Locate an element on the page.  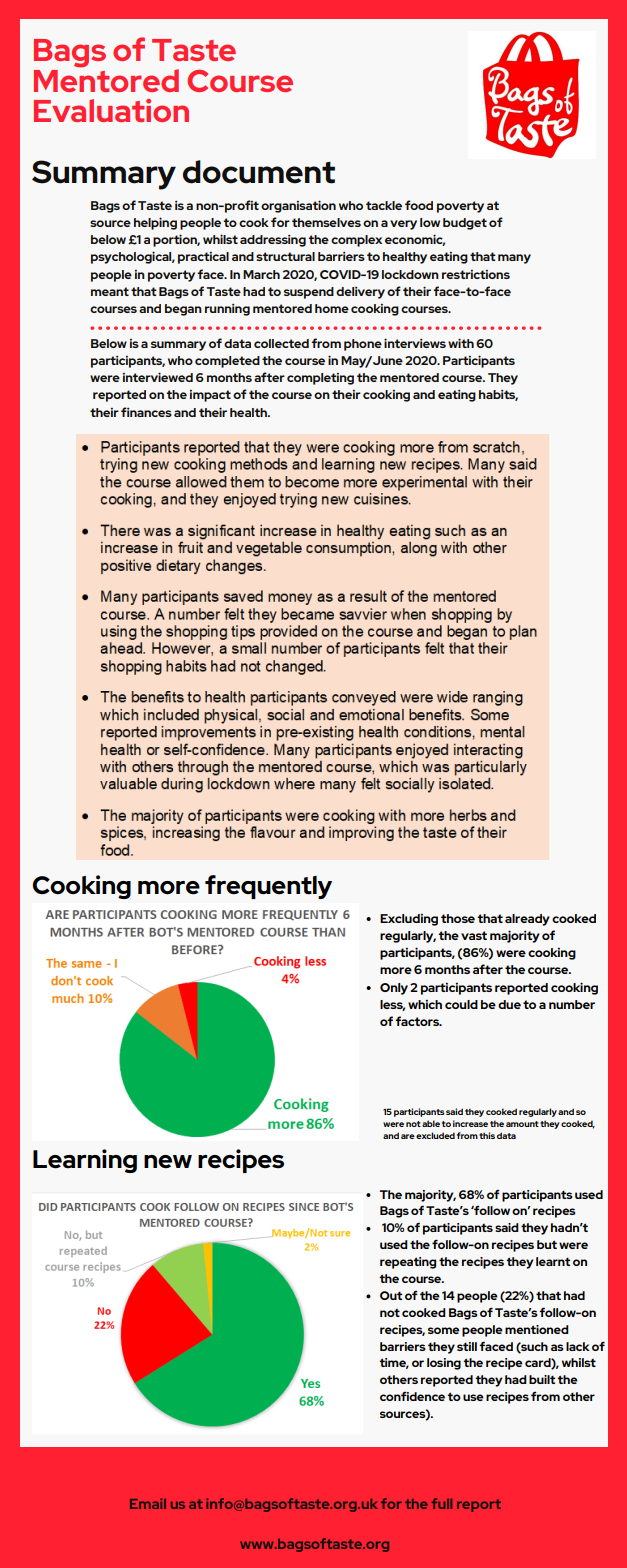
completing is located at coordinates (320, 379).
